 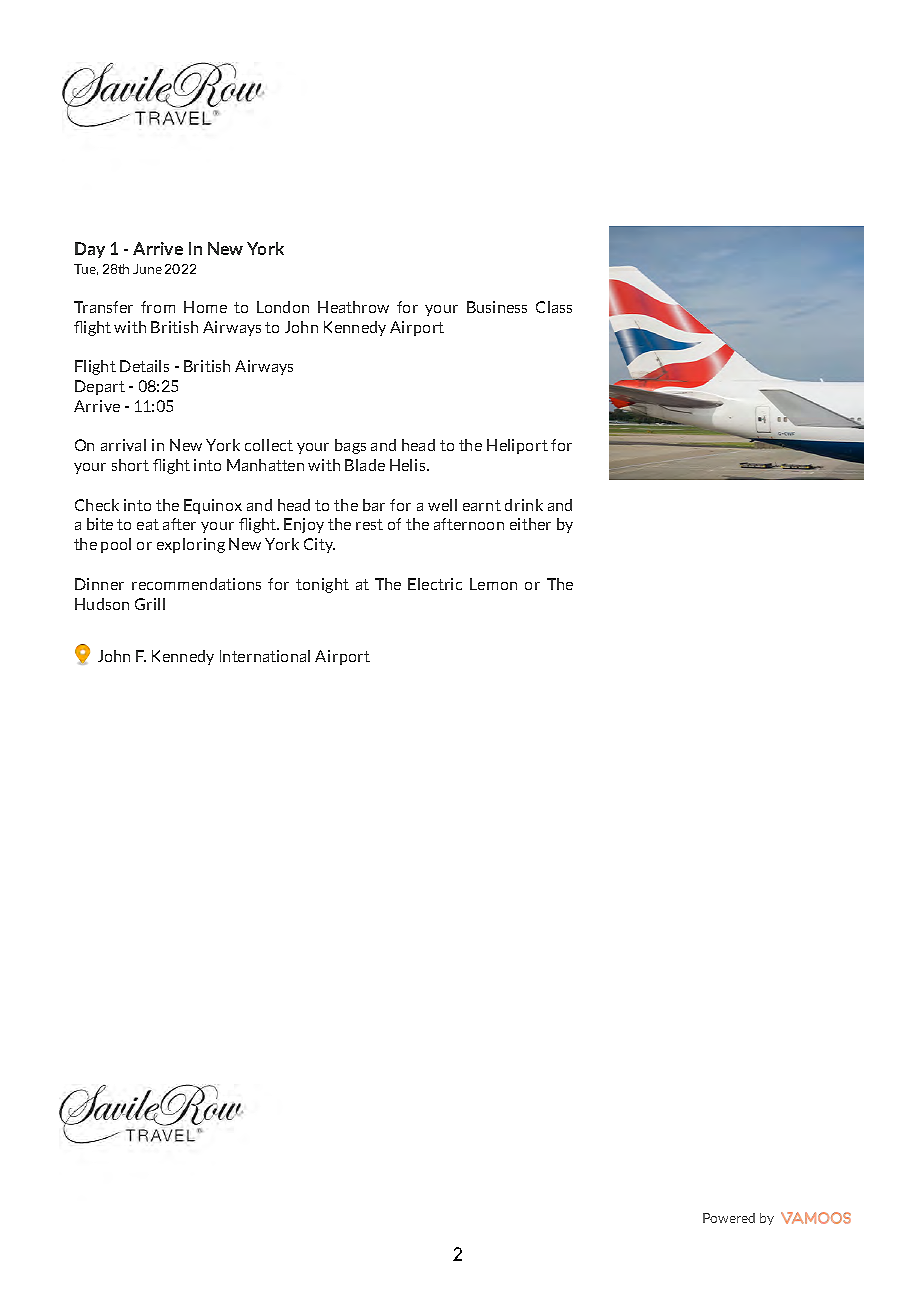 I want to click on Powered, so click(x=729, y=1218).
